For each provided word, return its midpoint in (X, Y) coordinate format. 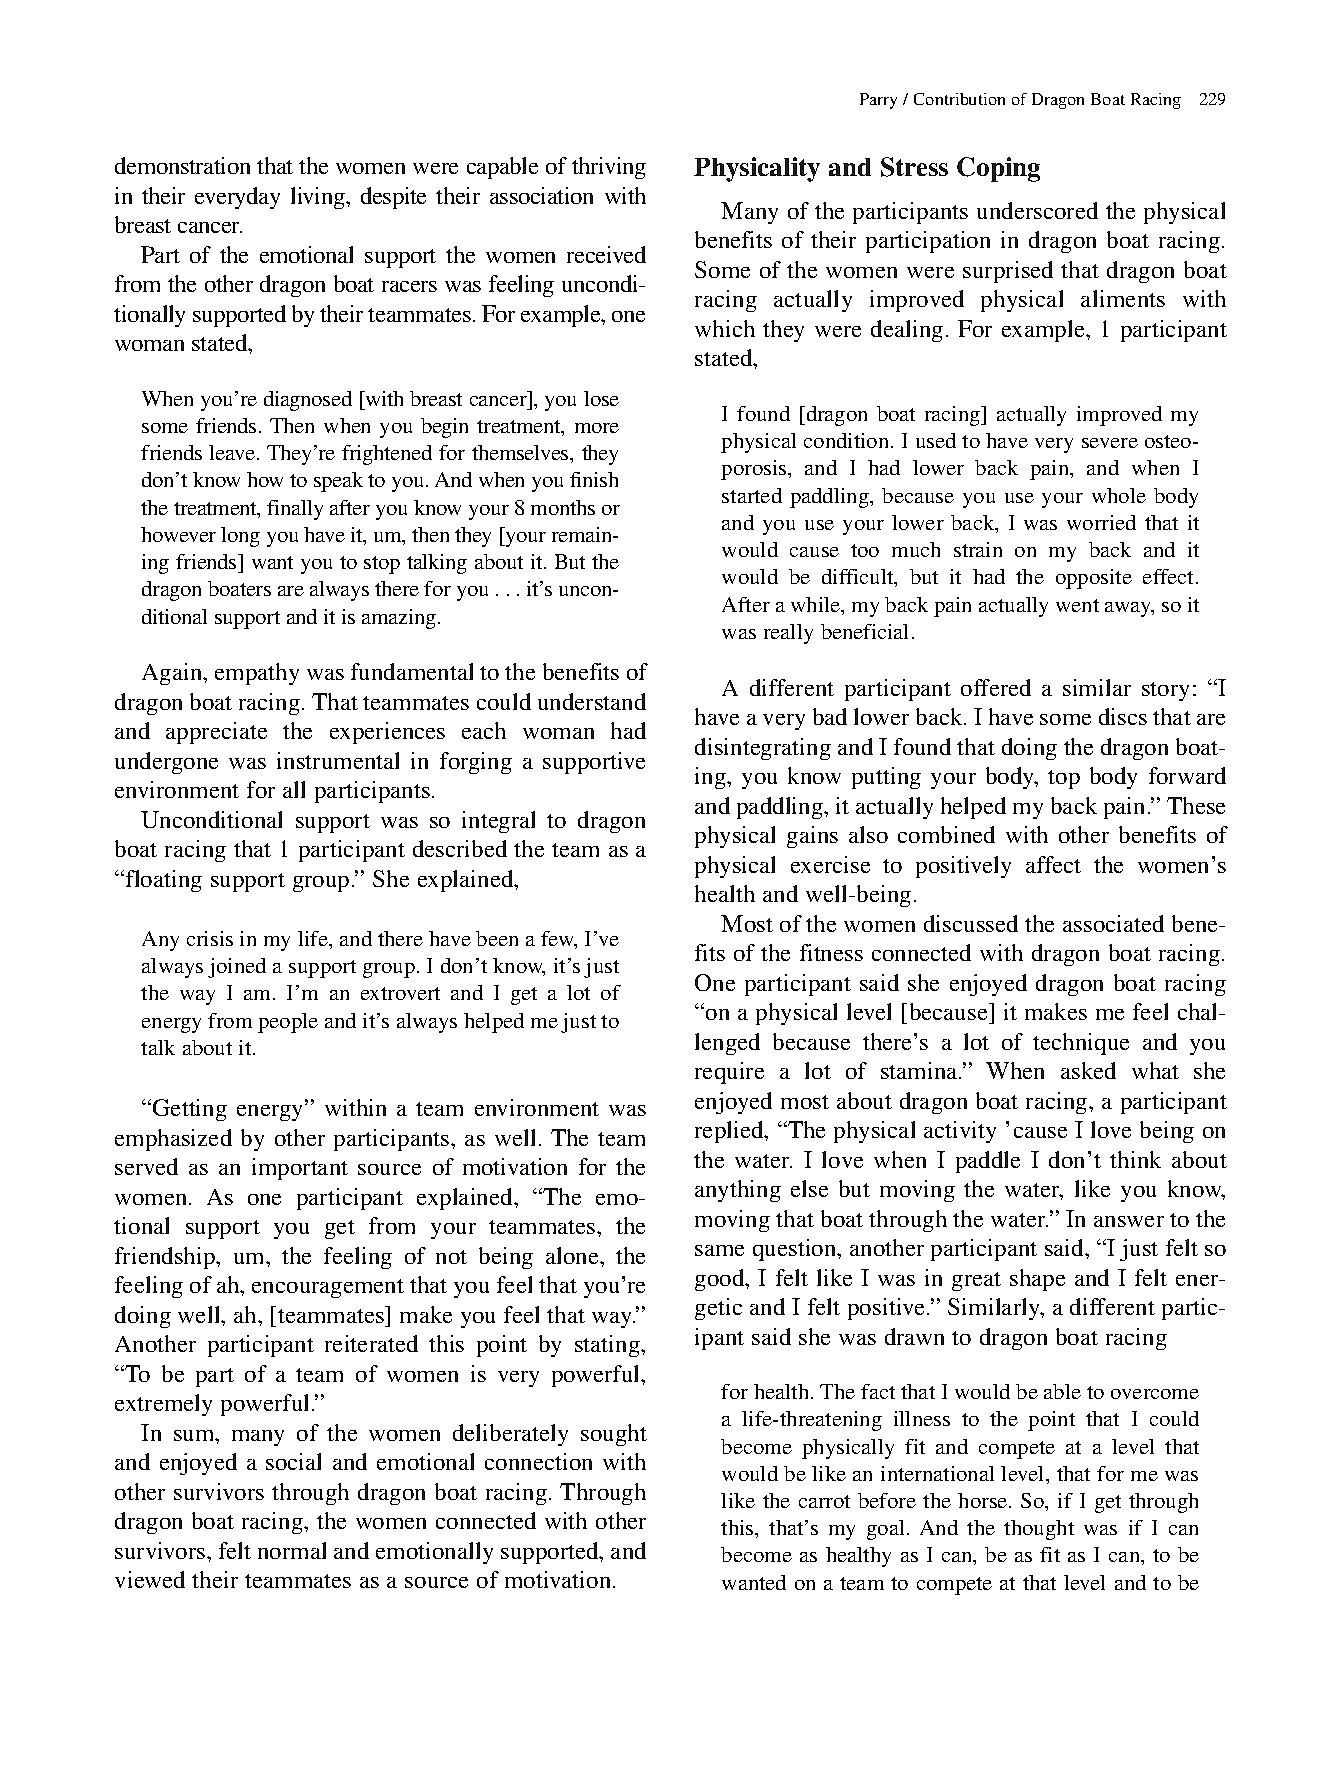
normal (292, 1550)
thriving (609, 168)
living (319, 198)
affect (1053, 864)
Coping (998, 169)
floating (164, 881)
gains (812, 837)
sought (614, 1435)
